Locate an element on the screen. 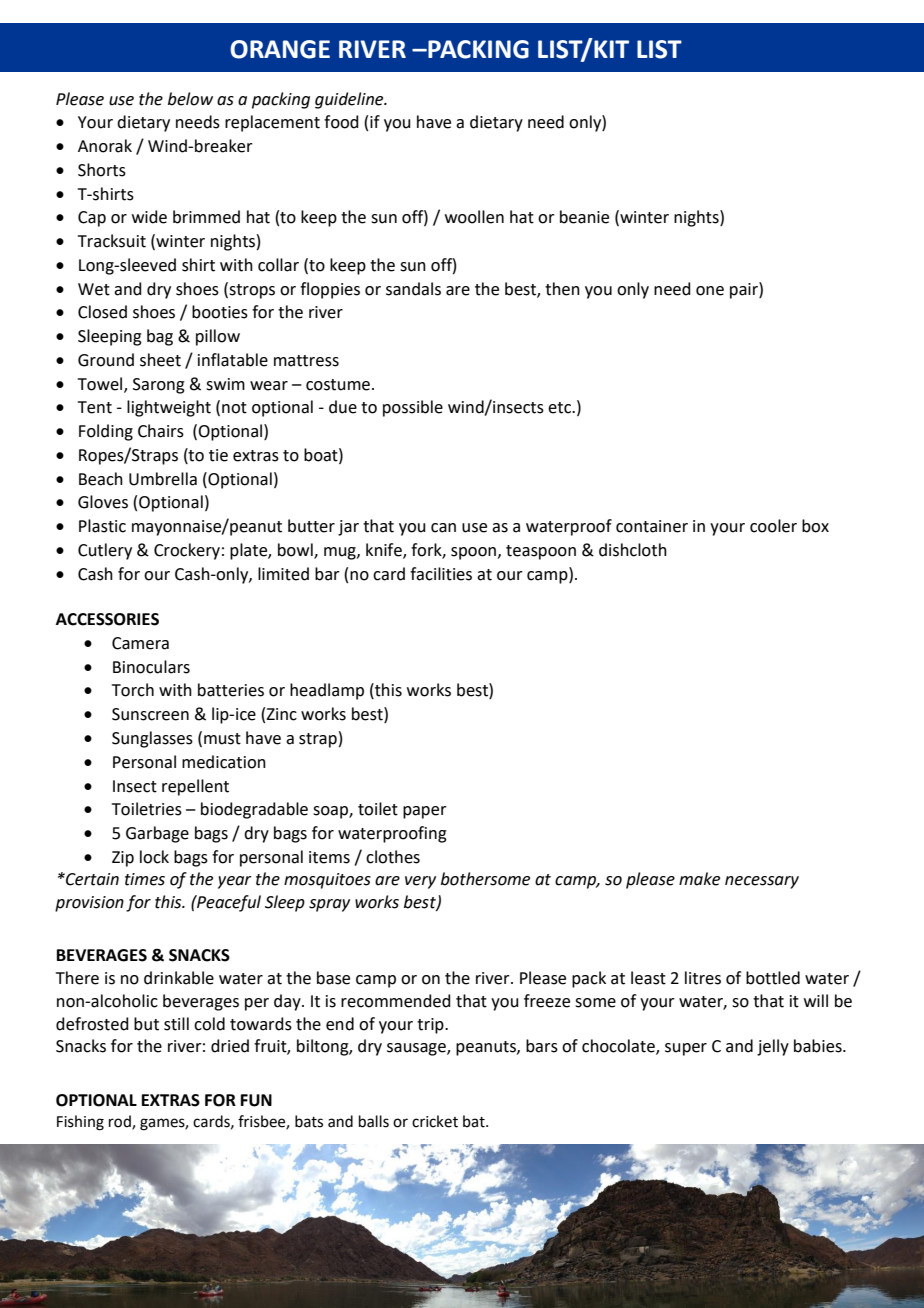 The image size is (924, 1308). facilities is located at coordinates (441, 574).
